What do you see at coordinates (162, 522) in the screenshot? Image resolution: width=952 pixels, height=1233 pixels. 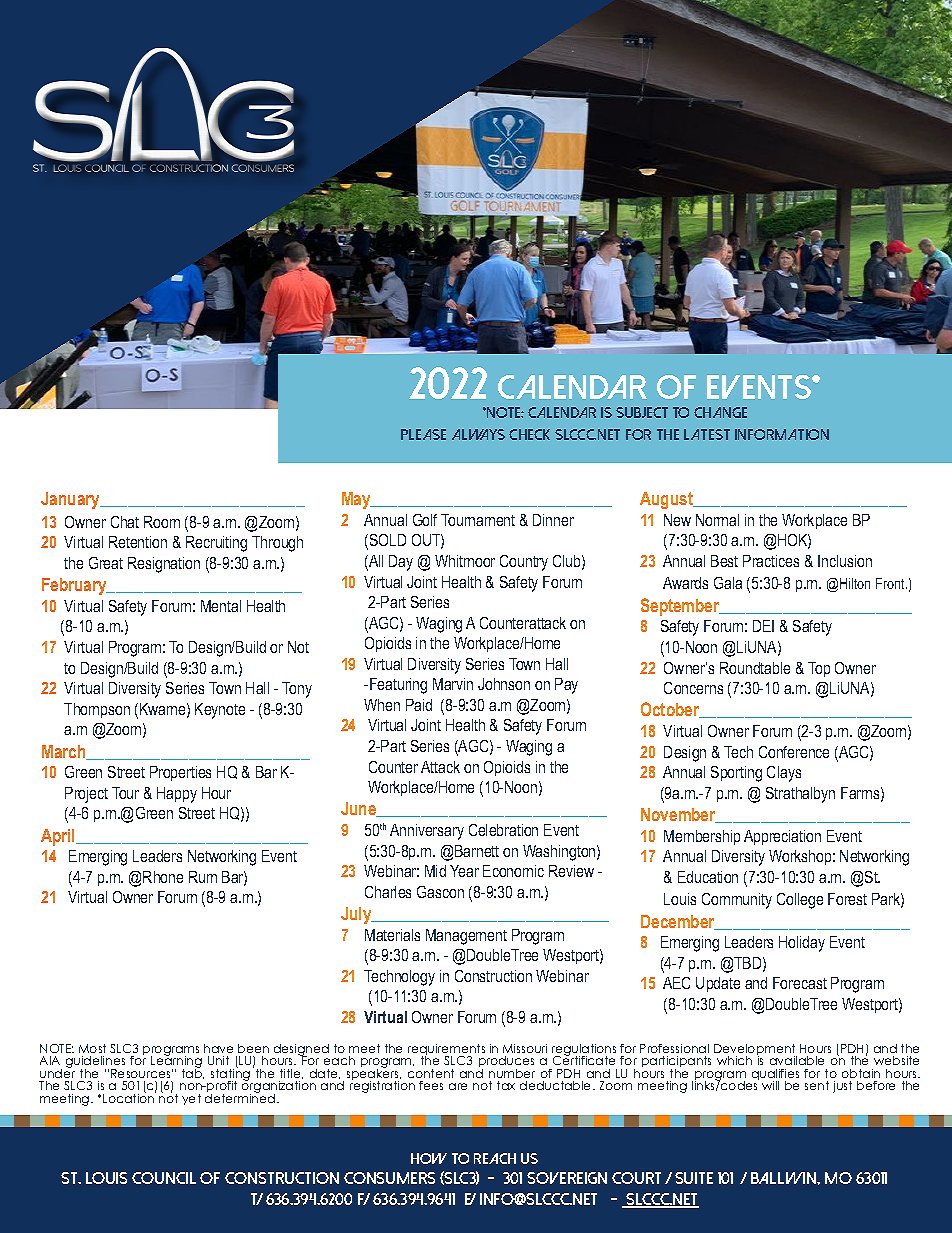 I see `Room` at bounding box center [162, 522].
